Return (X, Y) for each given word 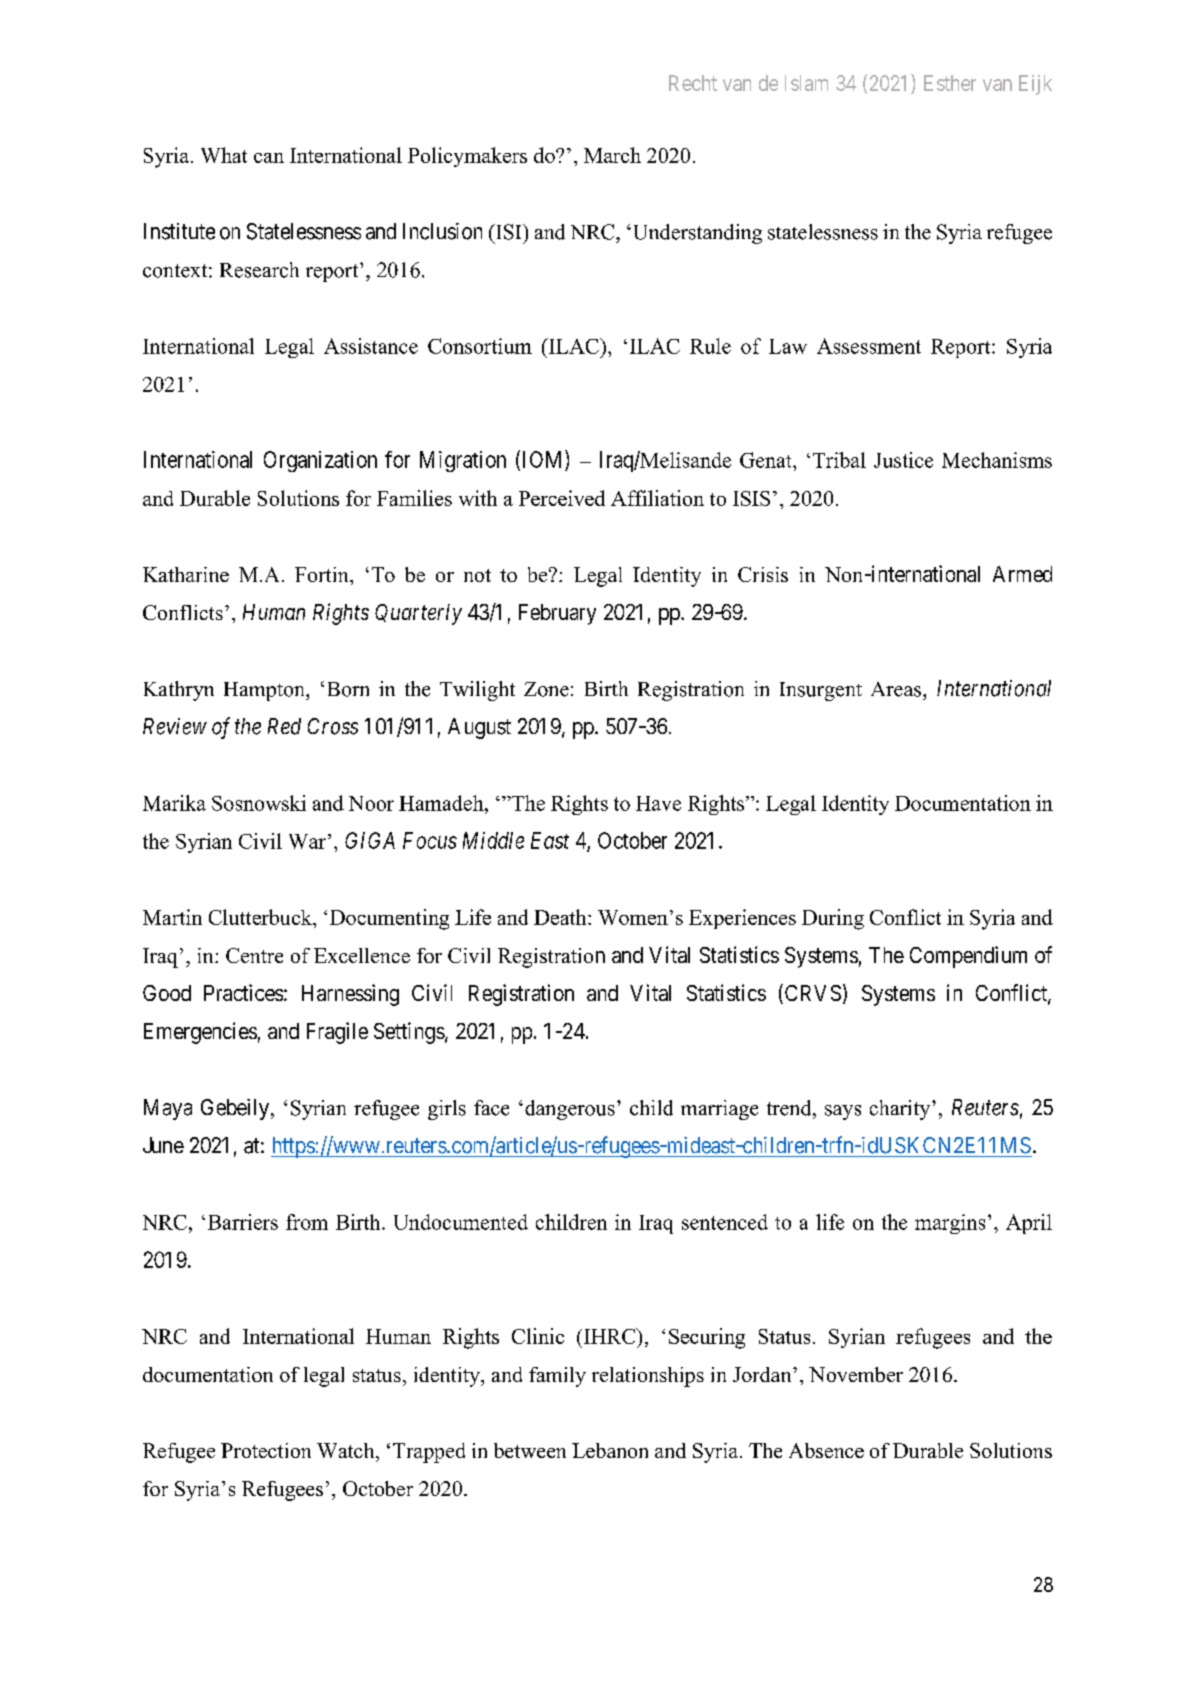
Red (284, 726)
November (856, 1374)
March (612, 155)
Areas (897, 689)
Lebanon (610, 1450)
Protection (266, 1450)
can (269, 158)
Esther (950, 83)
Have (658, 803)
